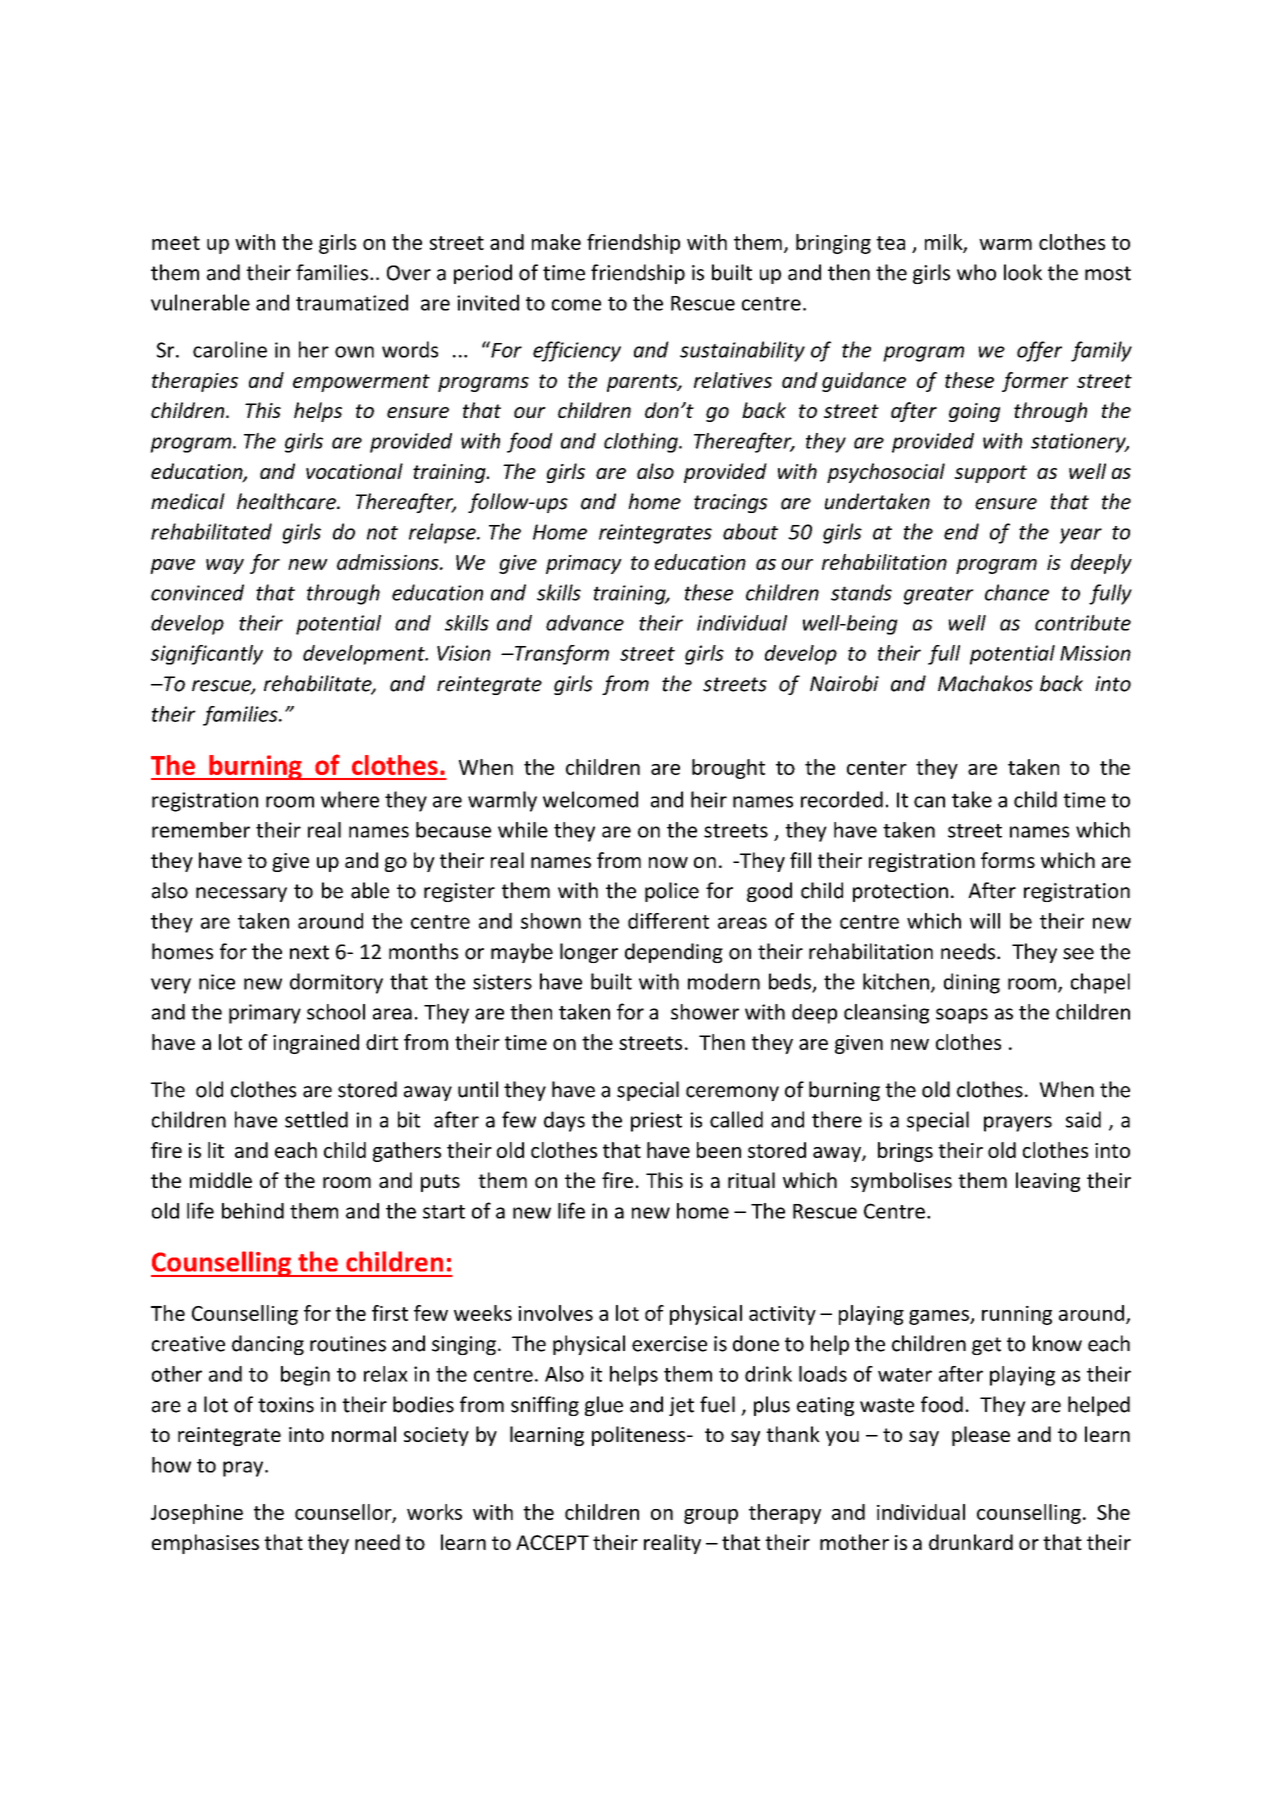 The image size is (1281, 1811). What do you see at coordinates (1083, 623) in the page?
I see `contribute` at bounding box center [1083, 623].
